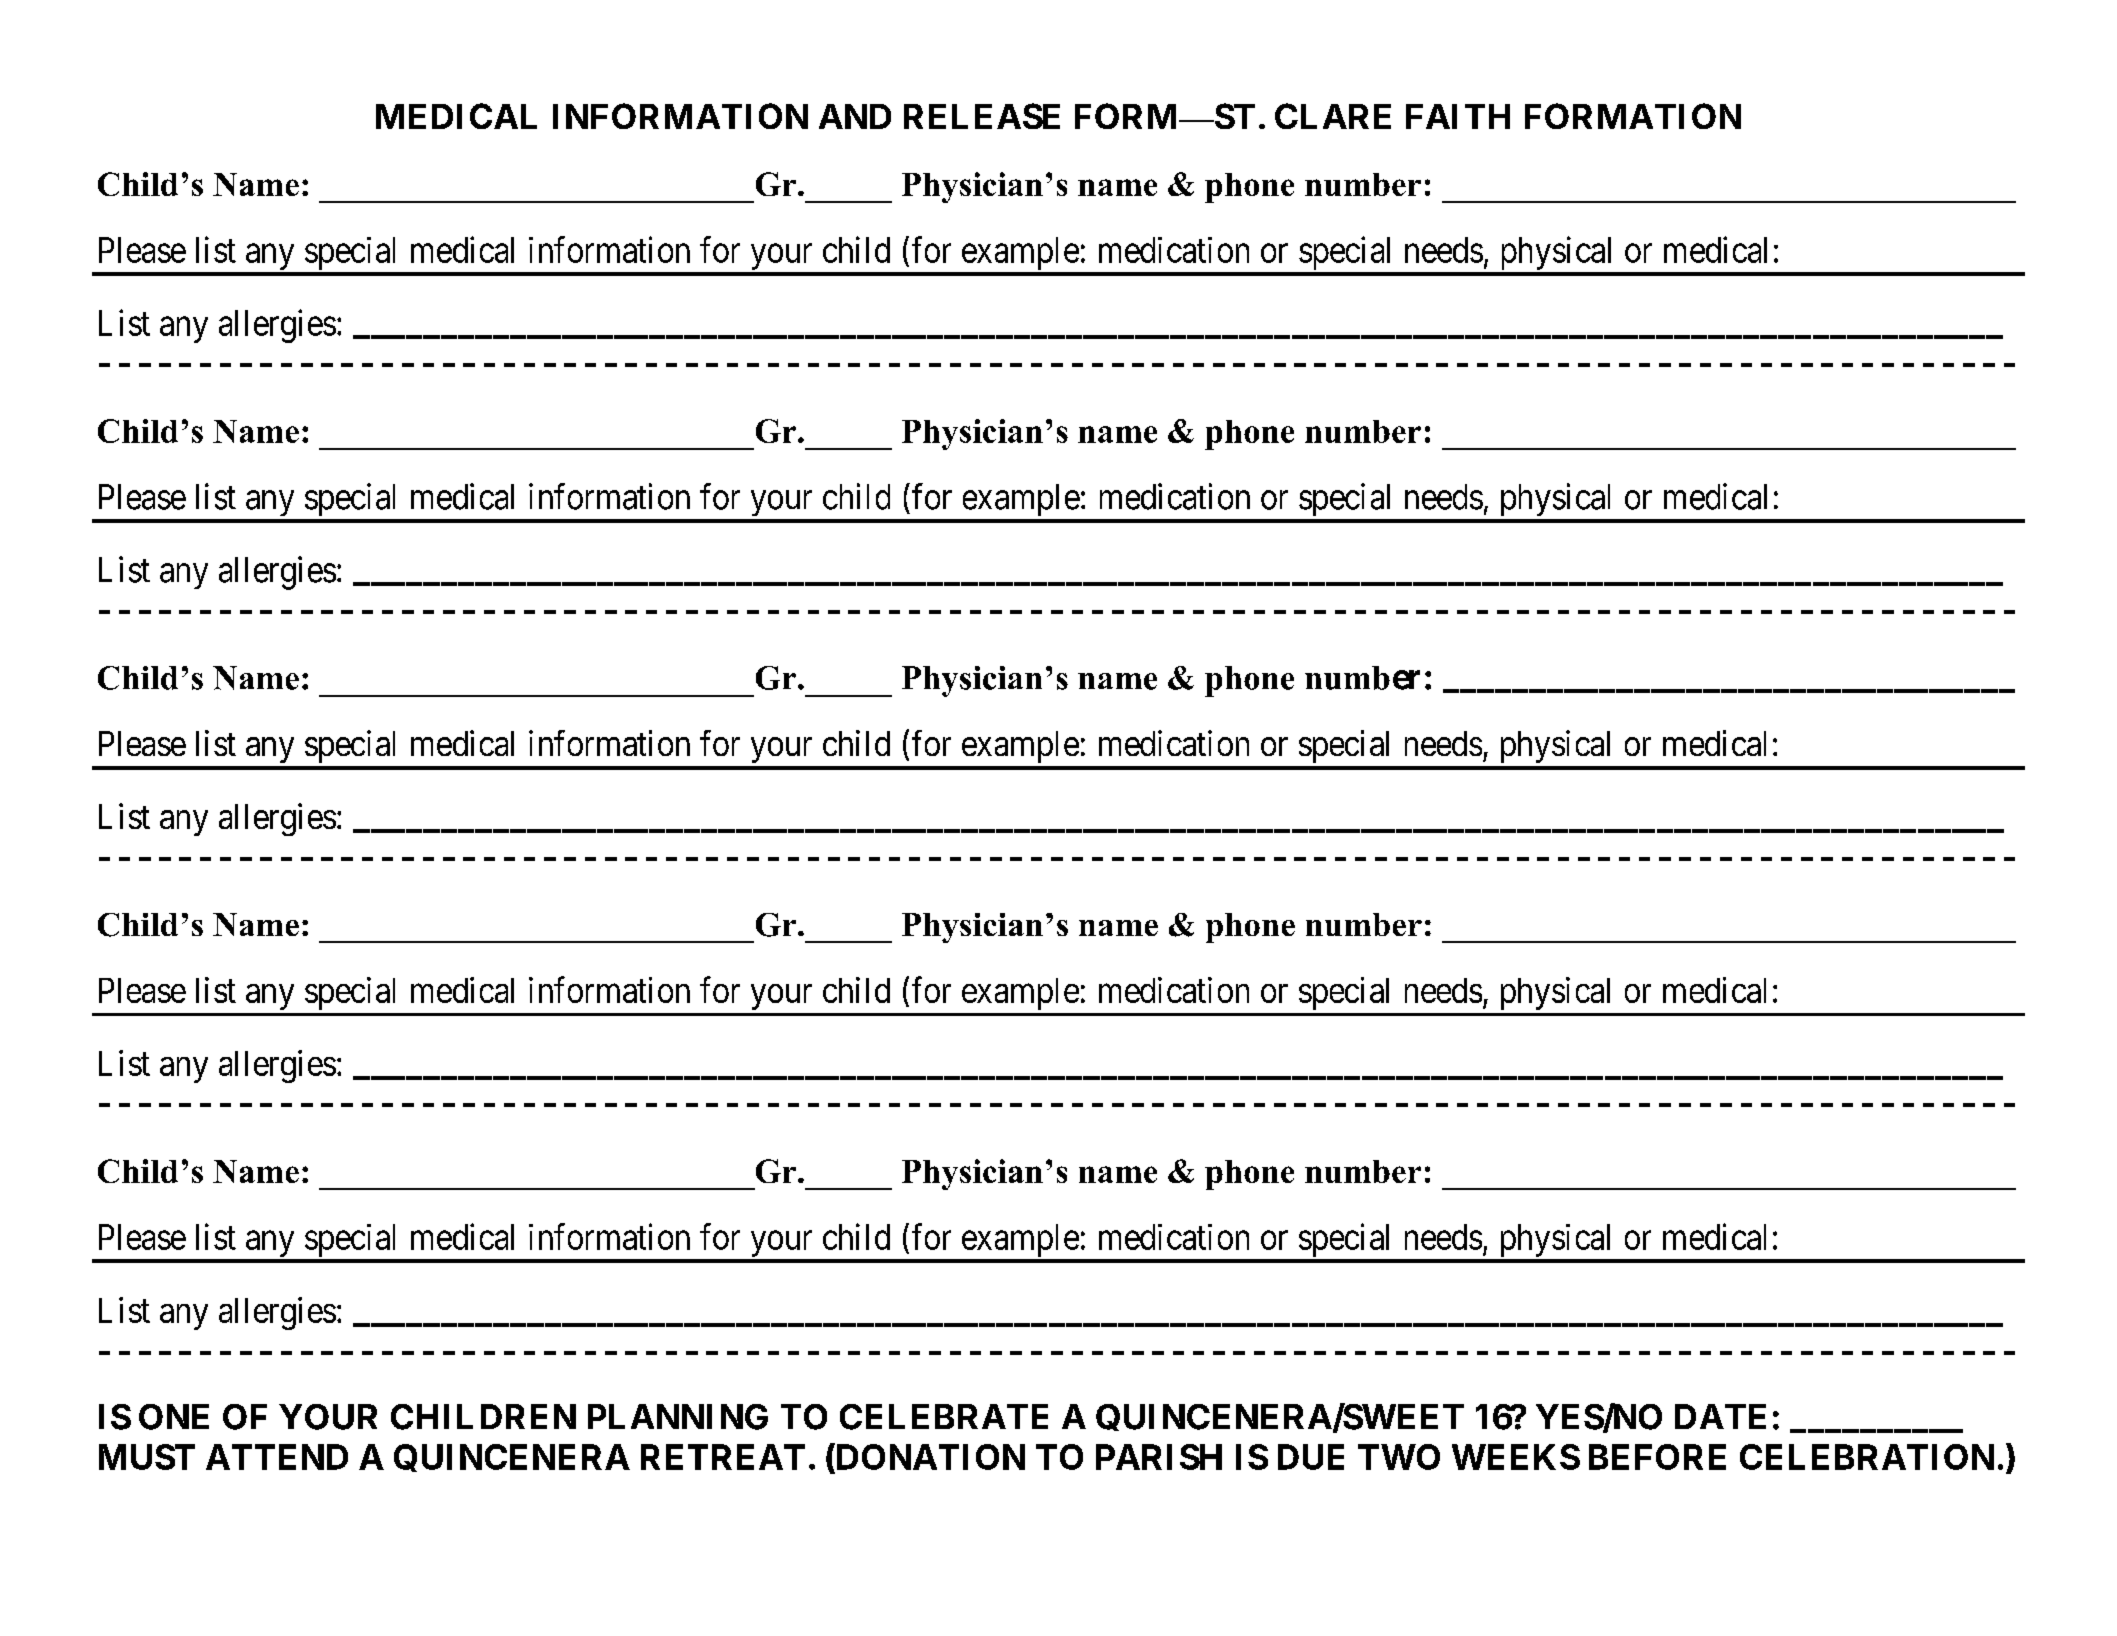 Image resolution: width=2117 pixels, height=1636 pixels. What do you see at coordinates (982, 116) in the page?
I see `RELEASE` at bounding box center [982, 116].
